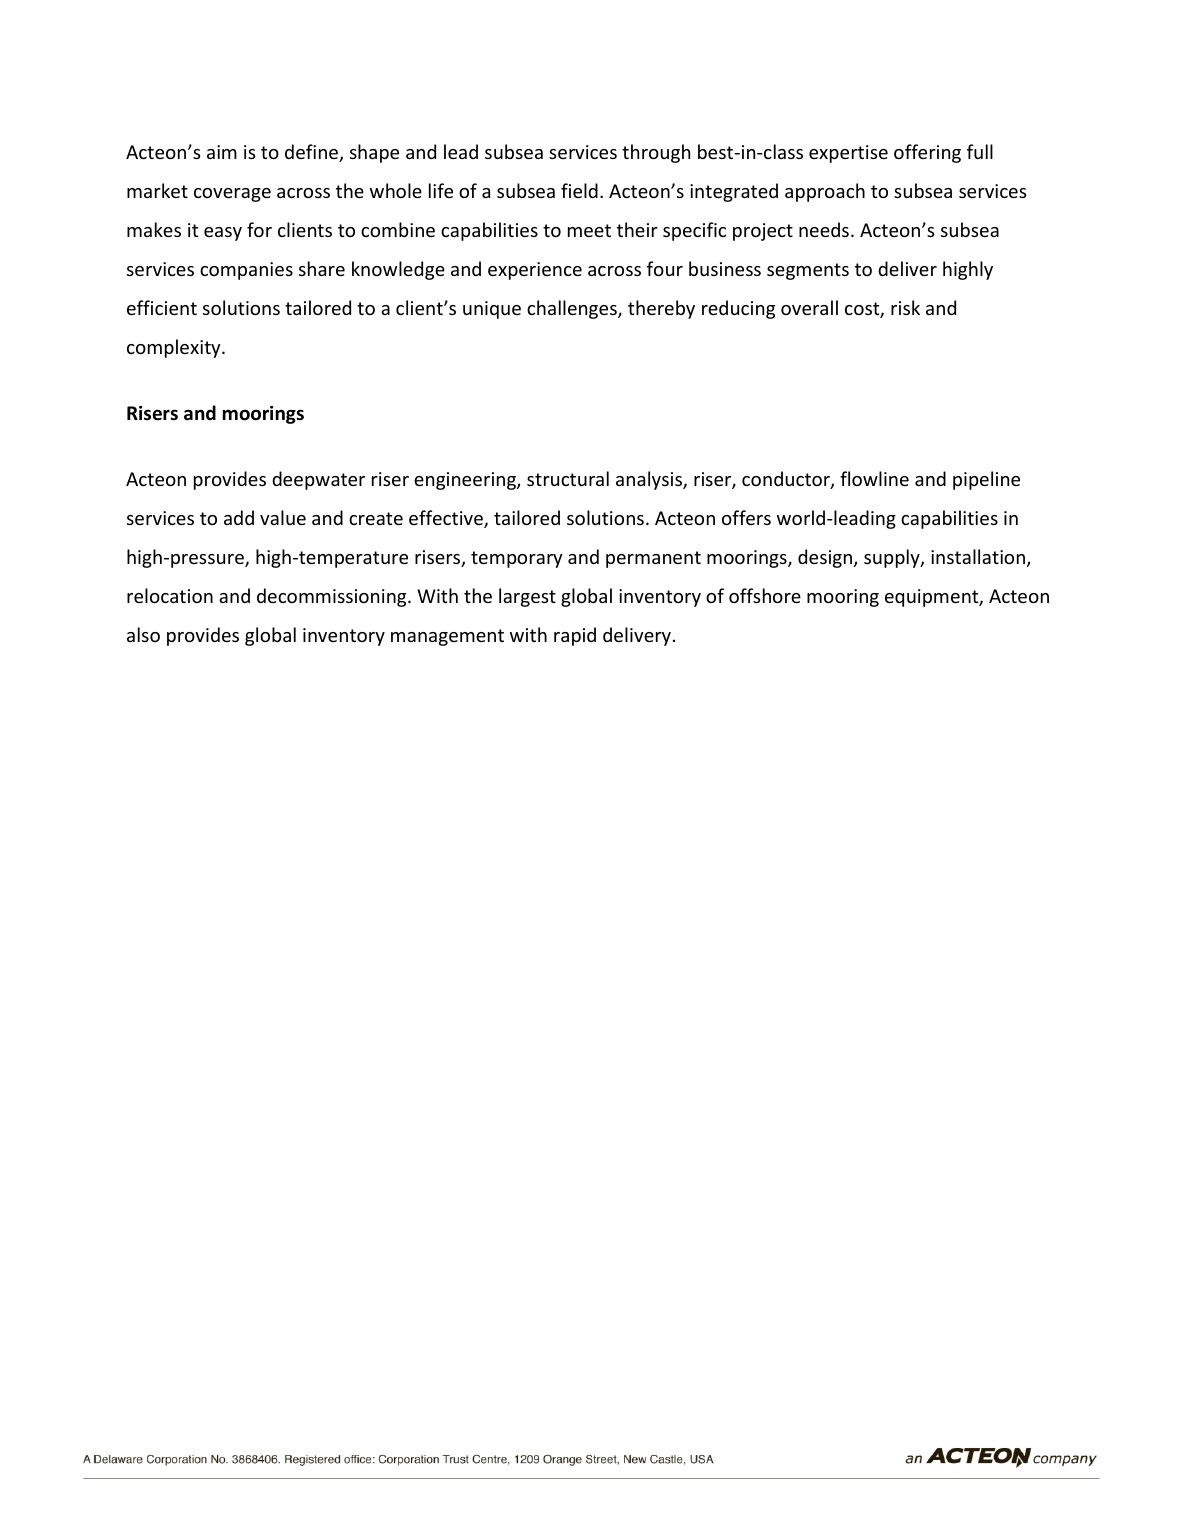  What do you see at coordinates (986, 480) in the screenshot?
I see `pipeline` at bounding box center [986, 480].
